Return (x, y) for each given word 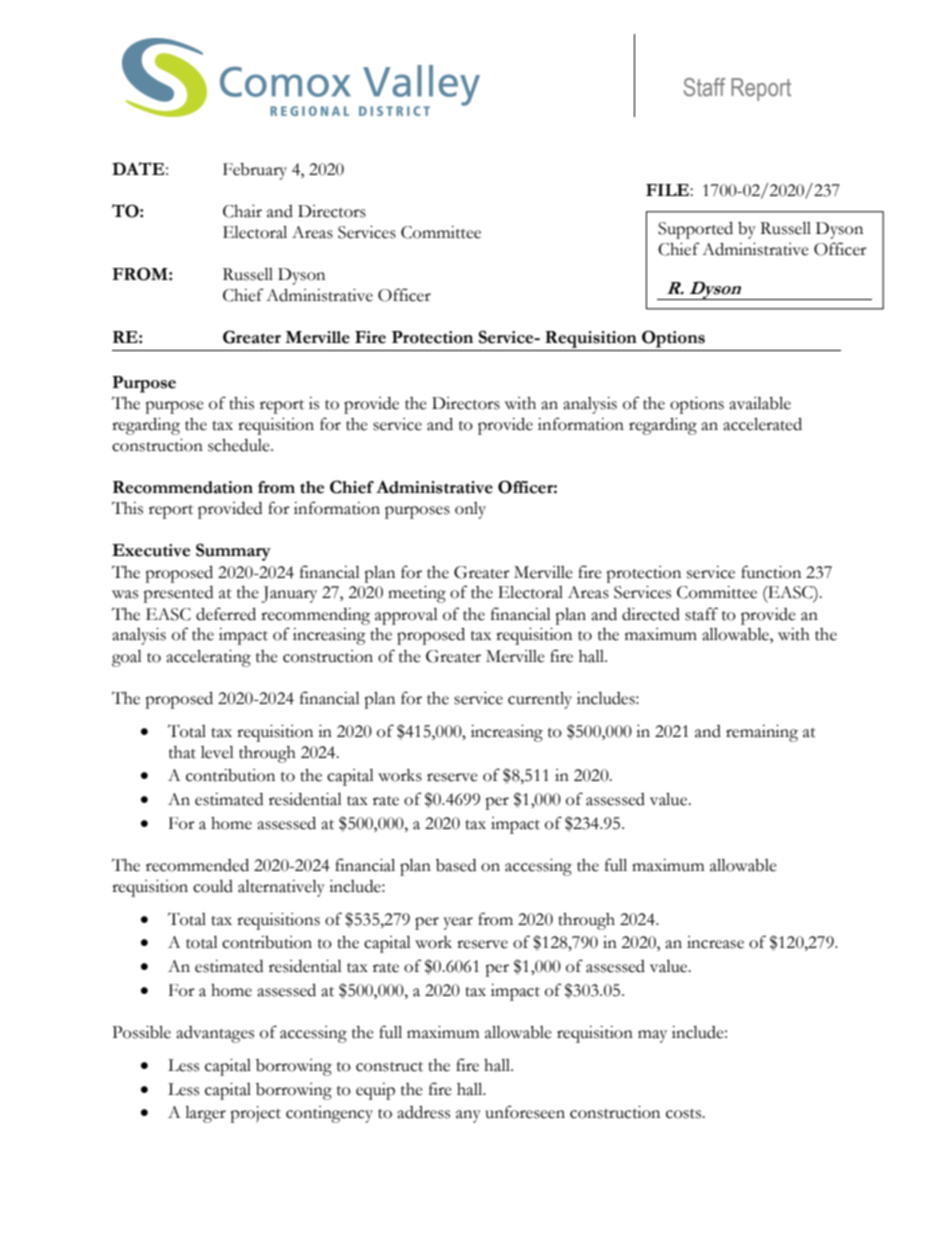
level (217, 752)
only (470, 510)
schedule (240, 445)
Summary (233, 552)
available (760, 403)
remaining (762, 733)
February (255, 171)
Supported (695, 230)
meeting (417, 594)
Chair (242, 211)
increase (715, 942)
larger (205, 1114)
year (458, 923)
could (213, 886)
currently (540, 700)
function (771, 572)
